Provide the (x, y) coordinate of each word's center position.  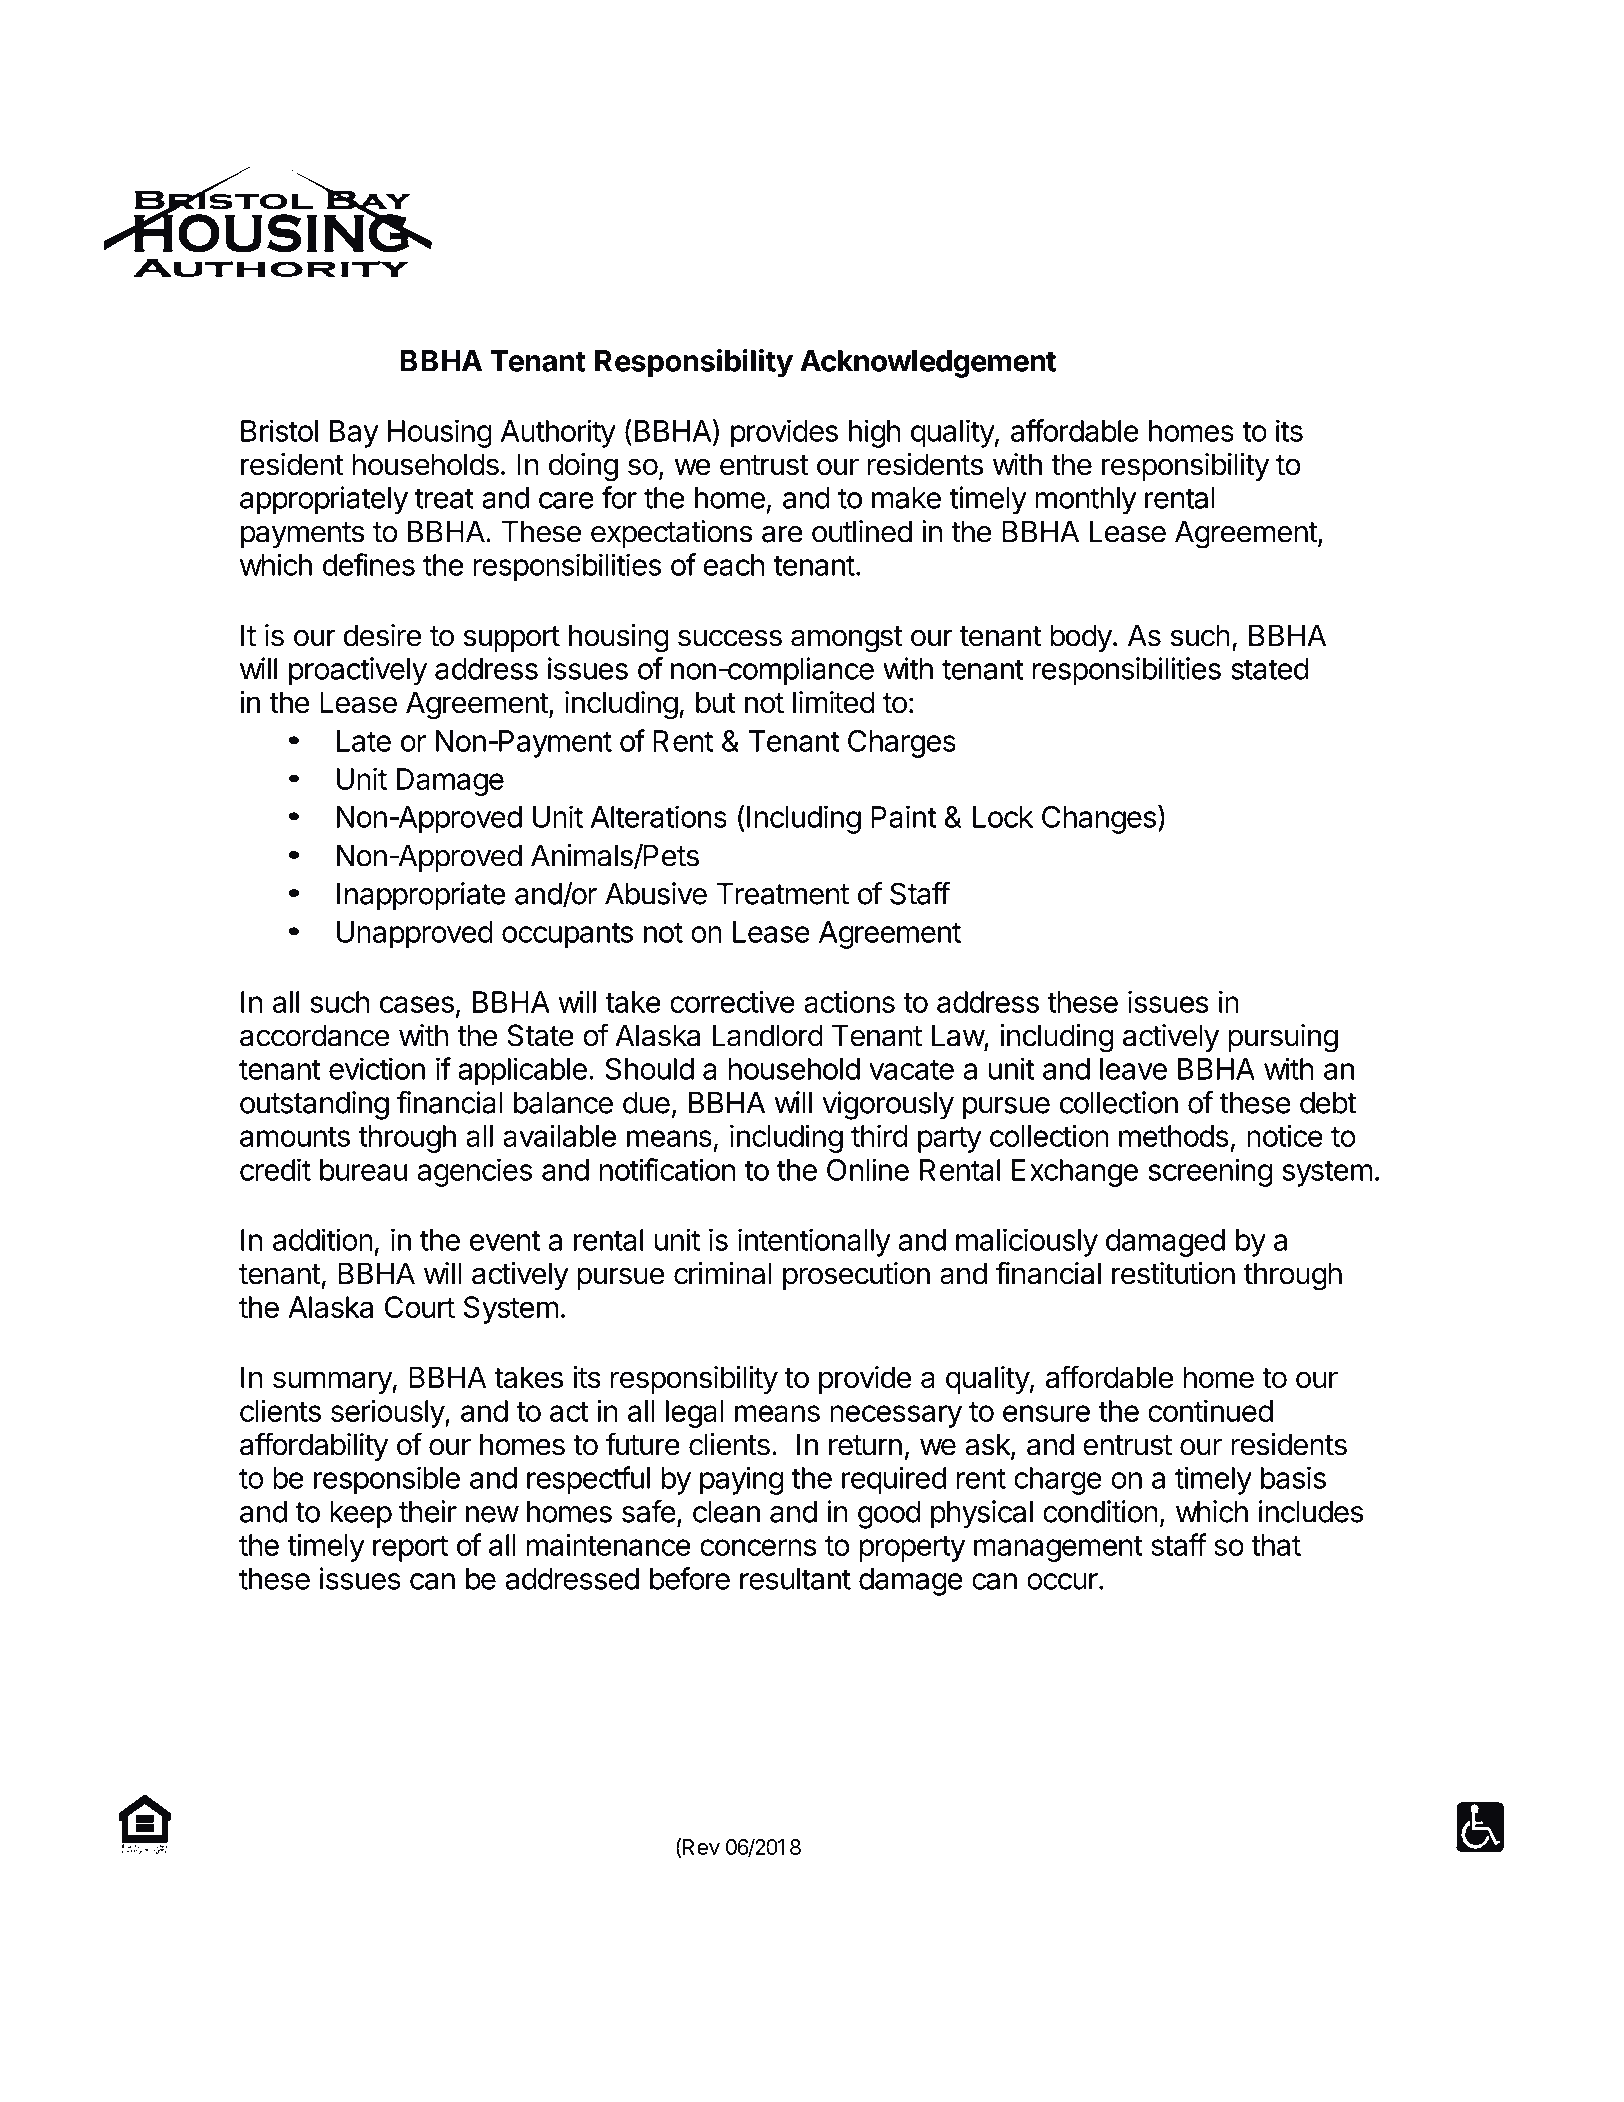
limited (834, 702)
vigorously (888, 1105)
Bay (354, 434)
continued (1210, 1410)
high (874, 433)
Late (364, 741)
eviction (377, 1068)
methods (1174, 1136)
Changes (1099, 820)
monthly (1086, 501)
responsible (387, 1480)
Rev (701, 1847)
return (865, 1445)
